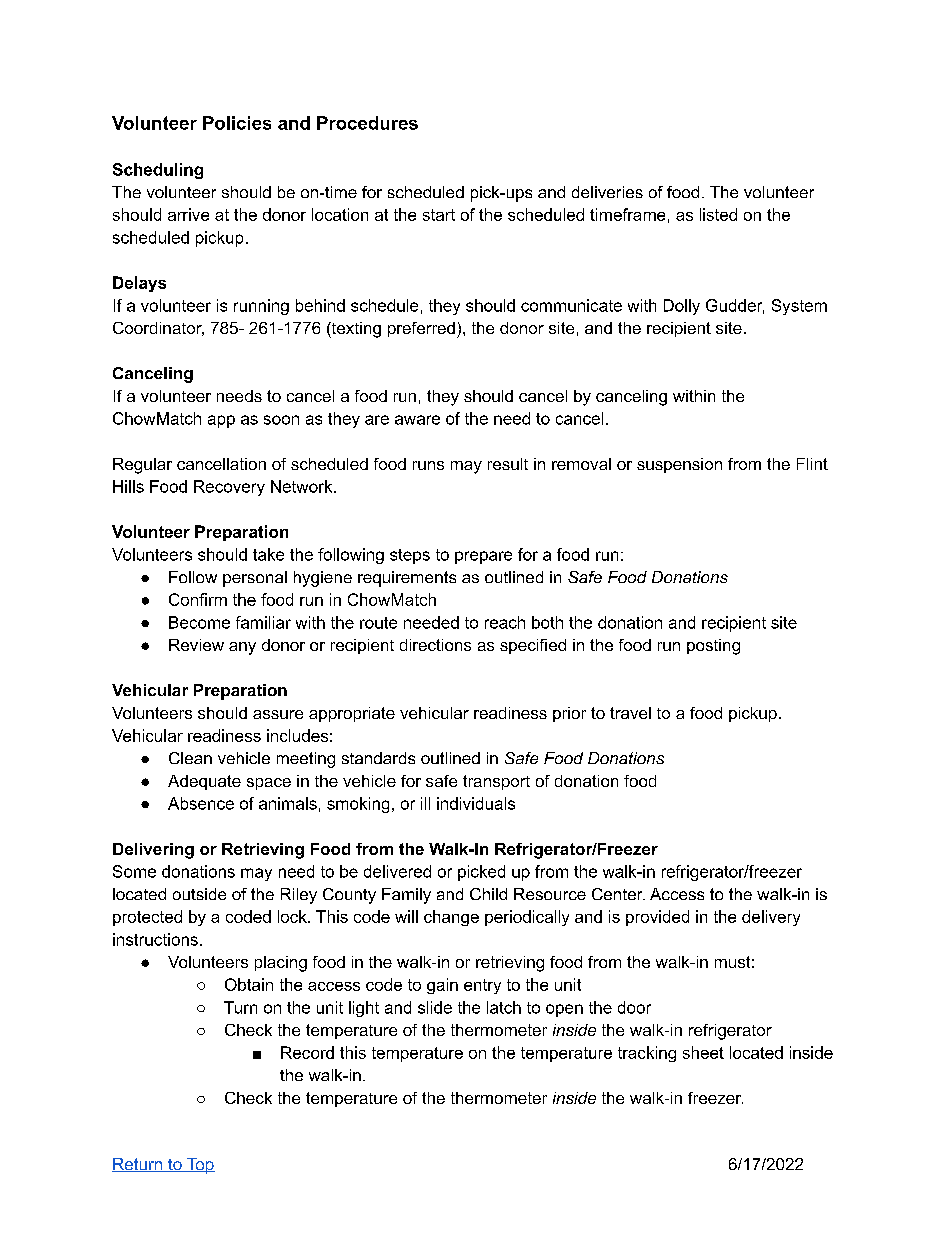 The image size is (952, 1233). What do you see at coordinates (200, 1166) in the page?
I see `Top` at bounding box center [200, 1166].
